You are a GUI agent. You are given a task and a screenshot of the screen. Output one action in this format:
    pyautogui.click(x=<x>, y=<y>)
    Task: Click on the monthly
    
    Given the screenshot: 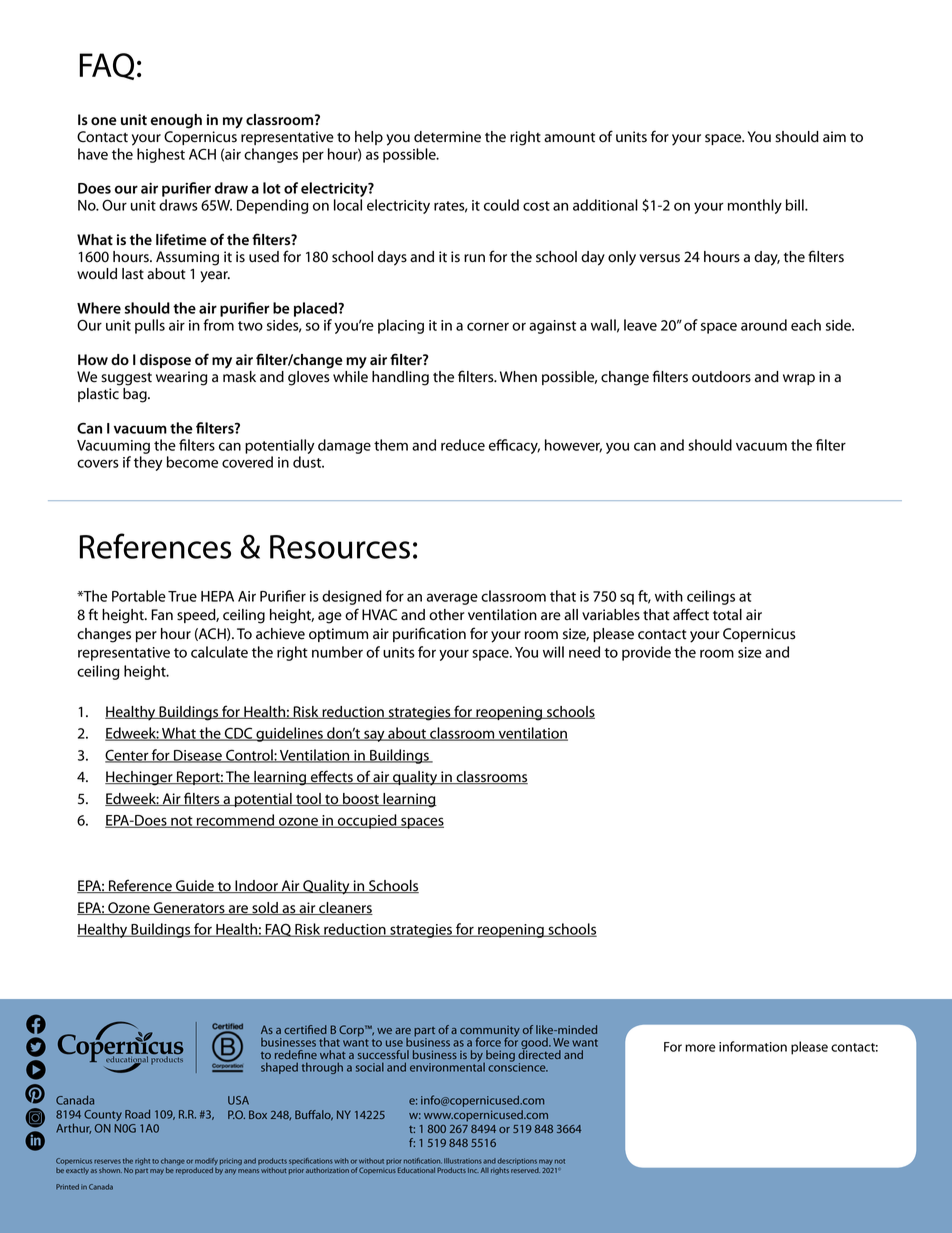 What is the action you would take?
    pyautogui.click(x=755, y=206)
